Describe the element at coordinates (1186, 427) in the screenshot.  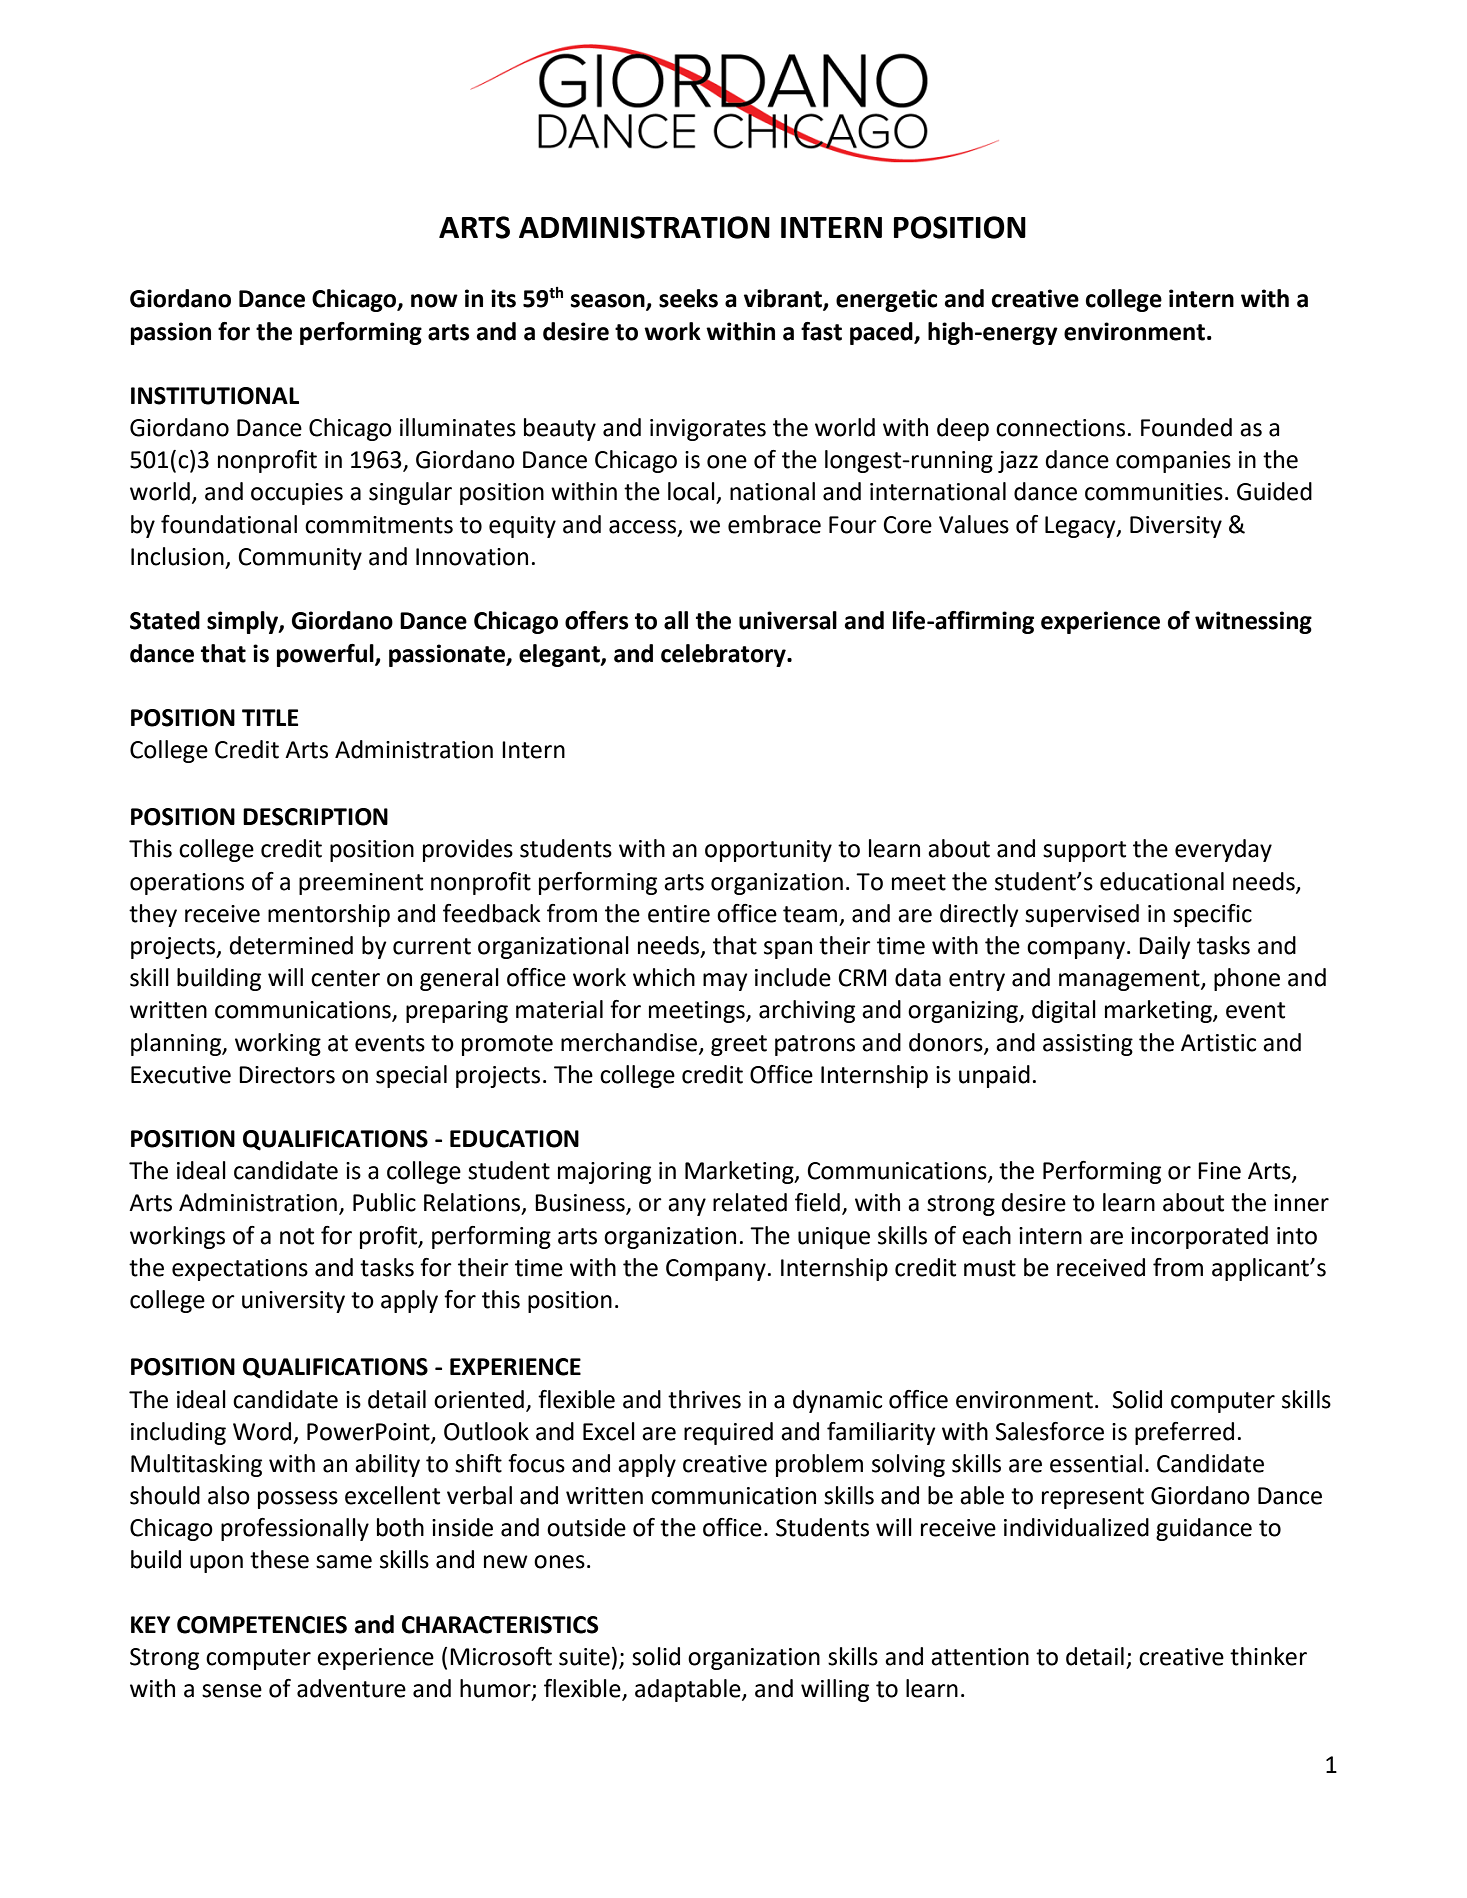
I see `Founded` at that location.
